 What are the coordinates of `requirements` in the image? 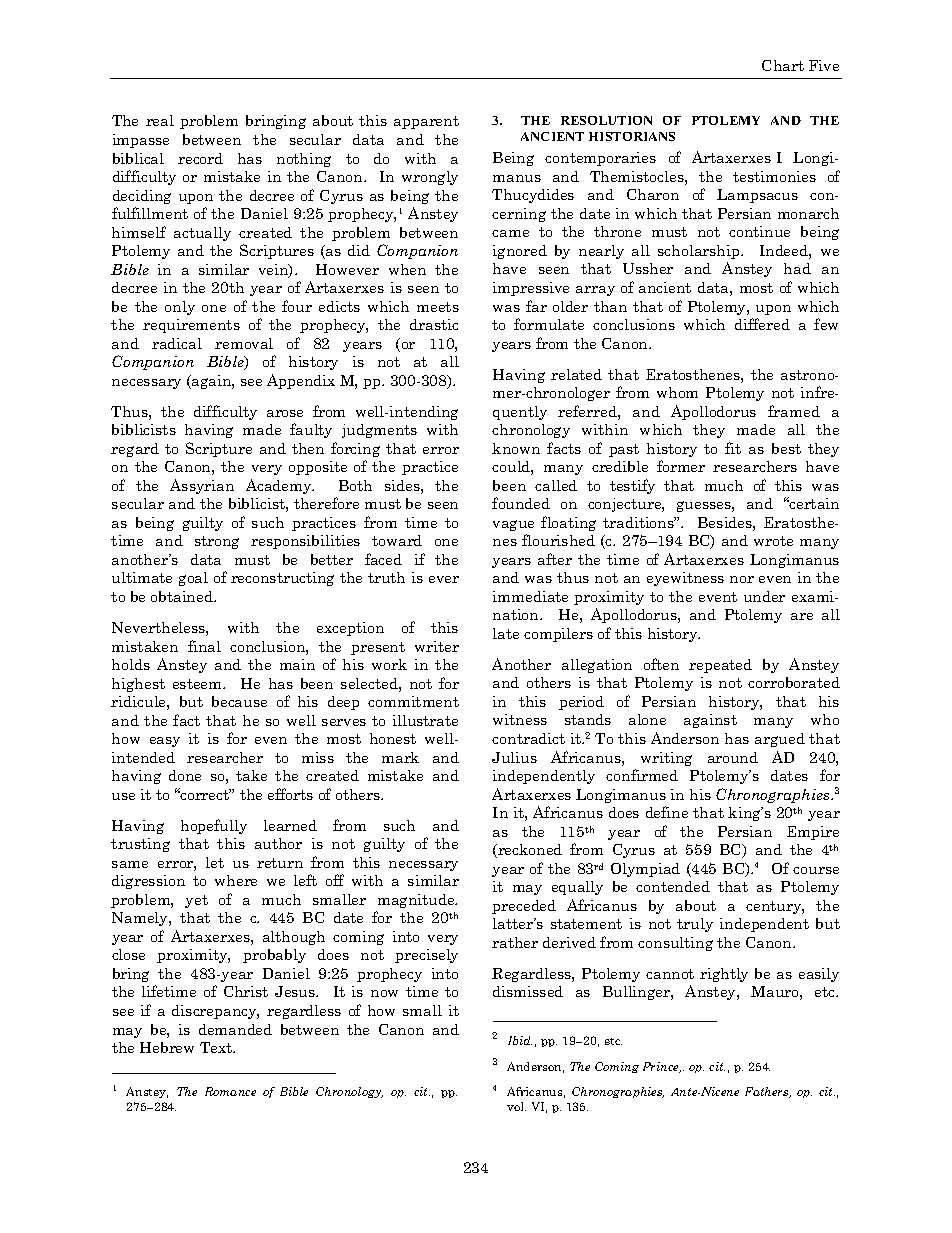 It's located at (191, 326).
